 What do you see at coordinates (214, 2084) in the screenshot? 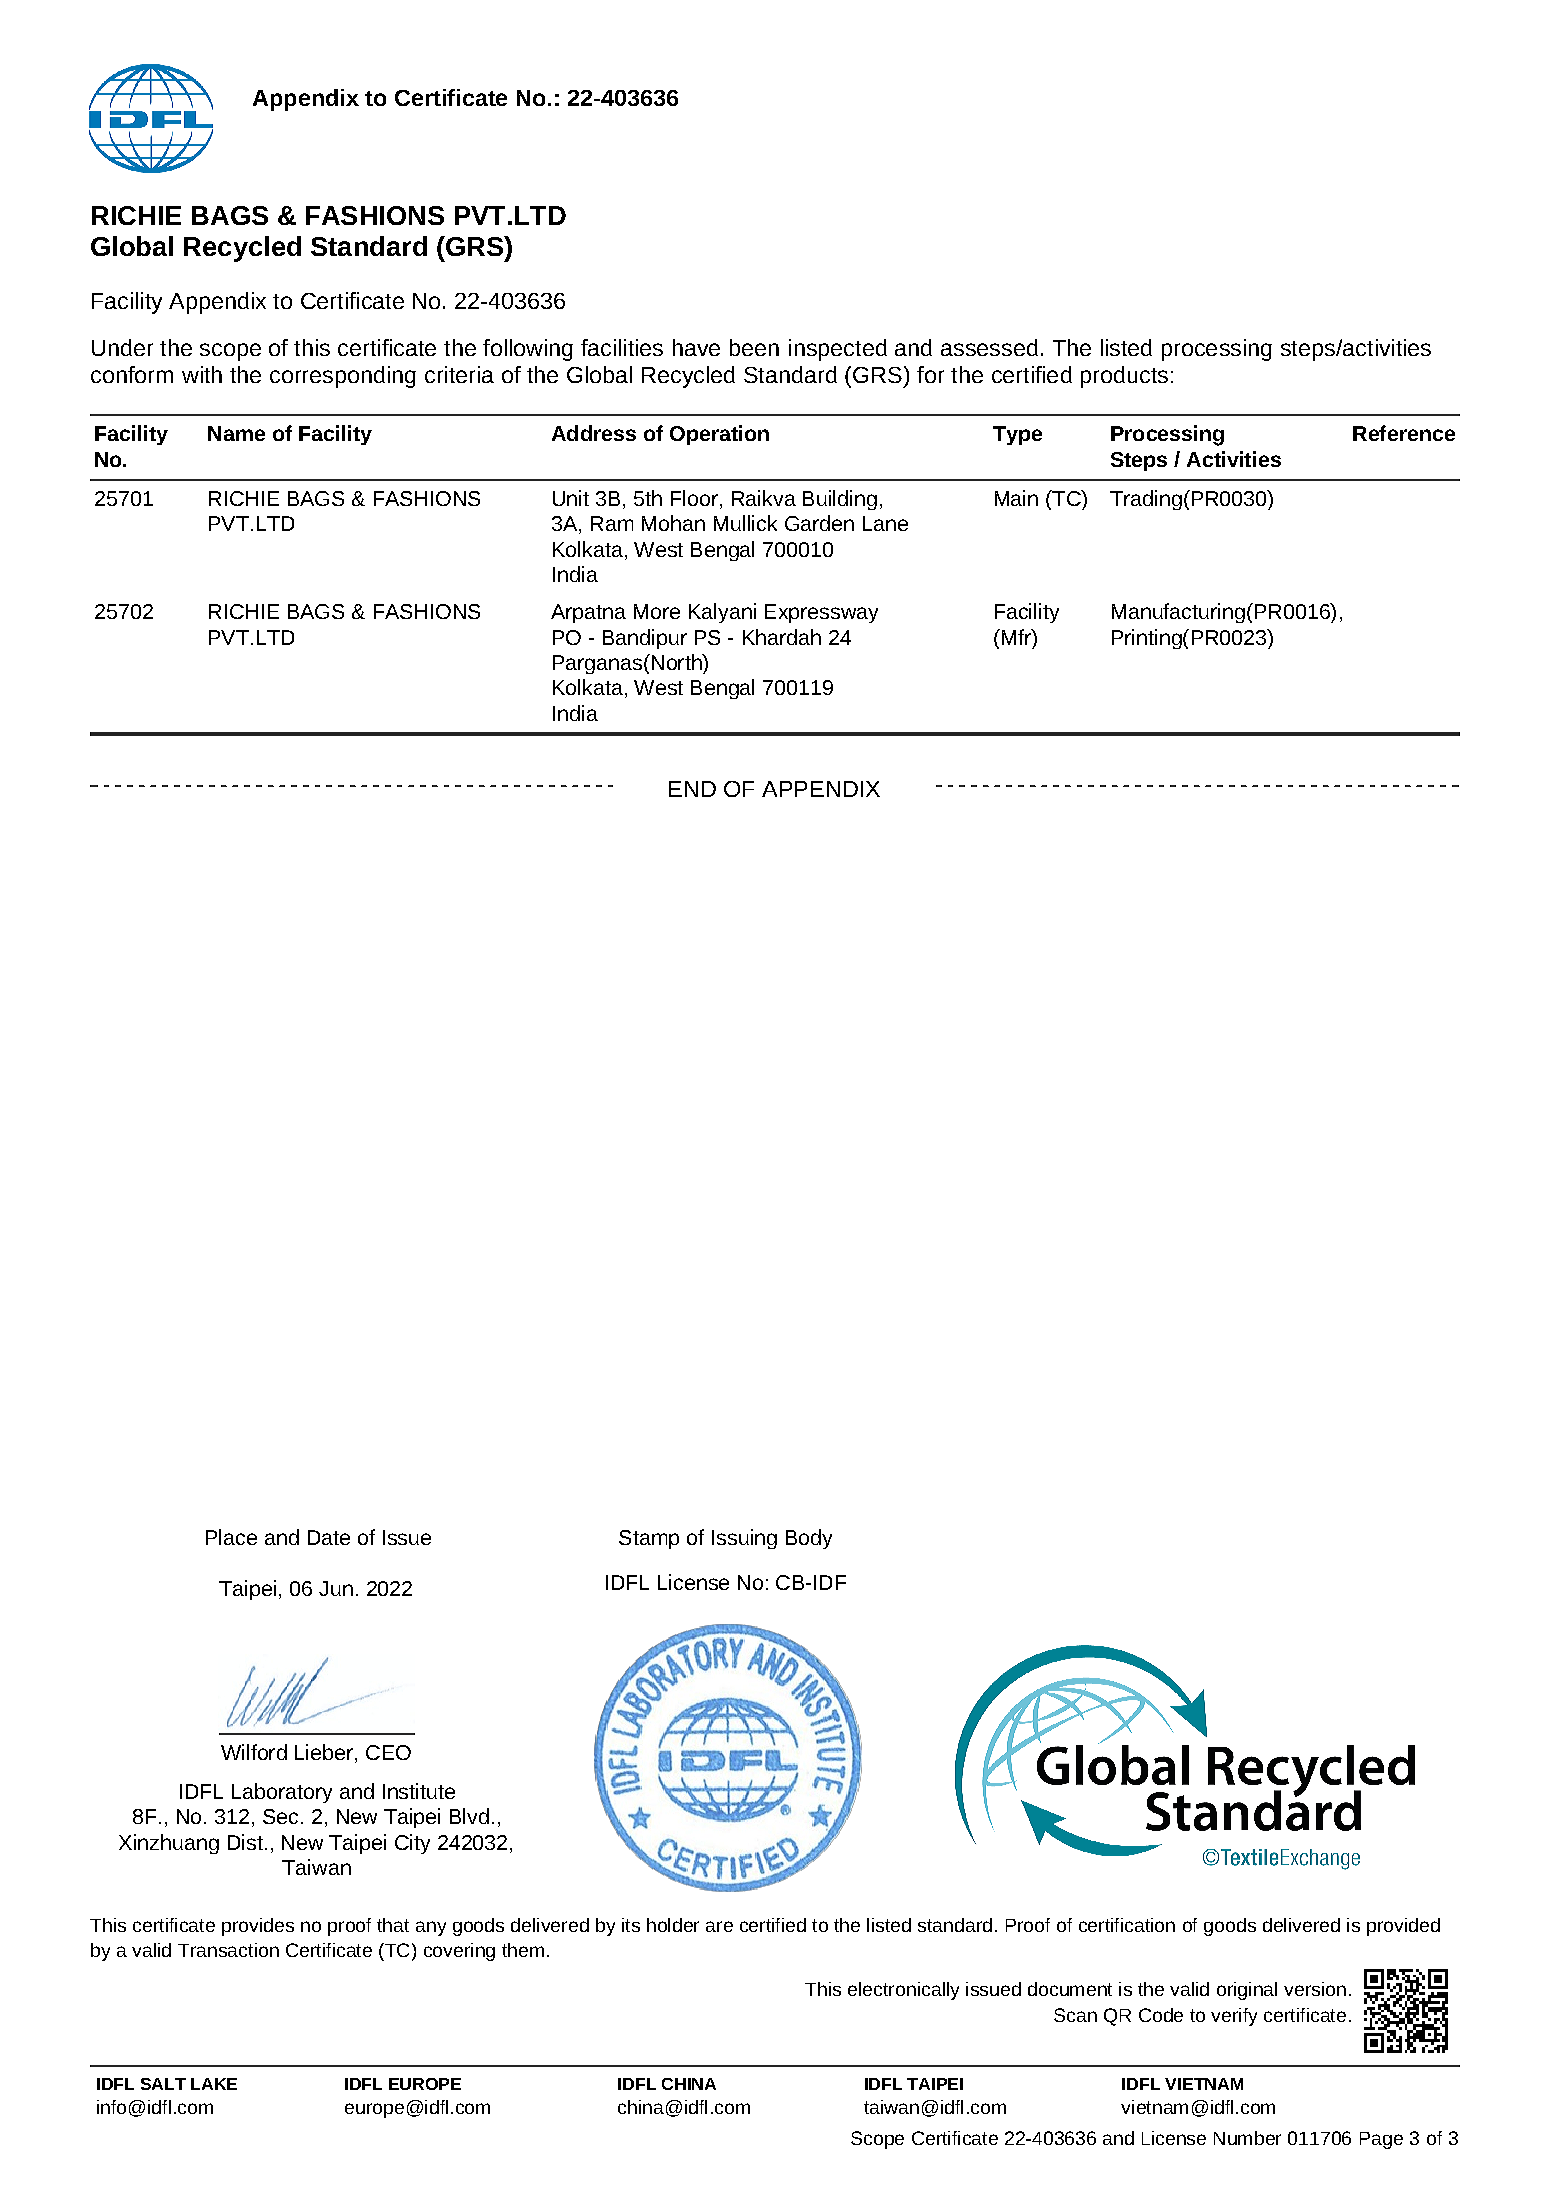
I see `LAKE` at bounding box center [214, 2084].
